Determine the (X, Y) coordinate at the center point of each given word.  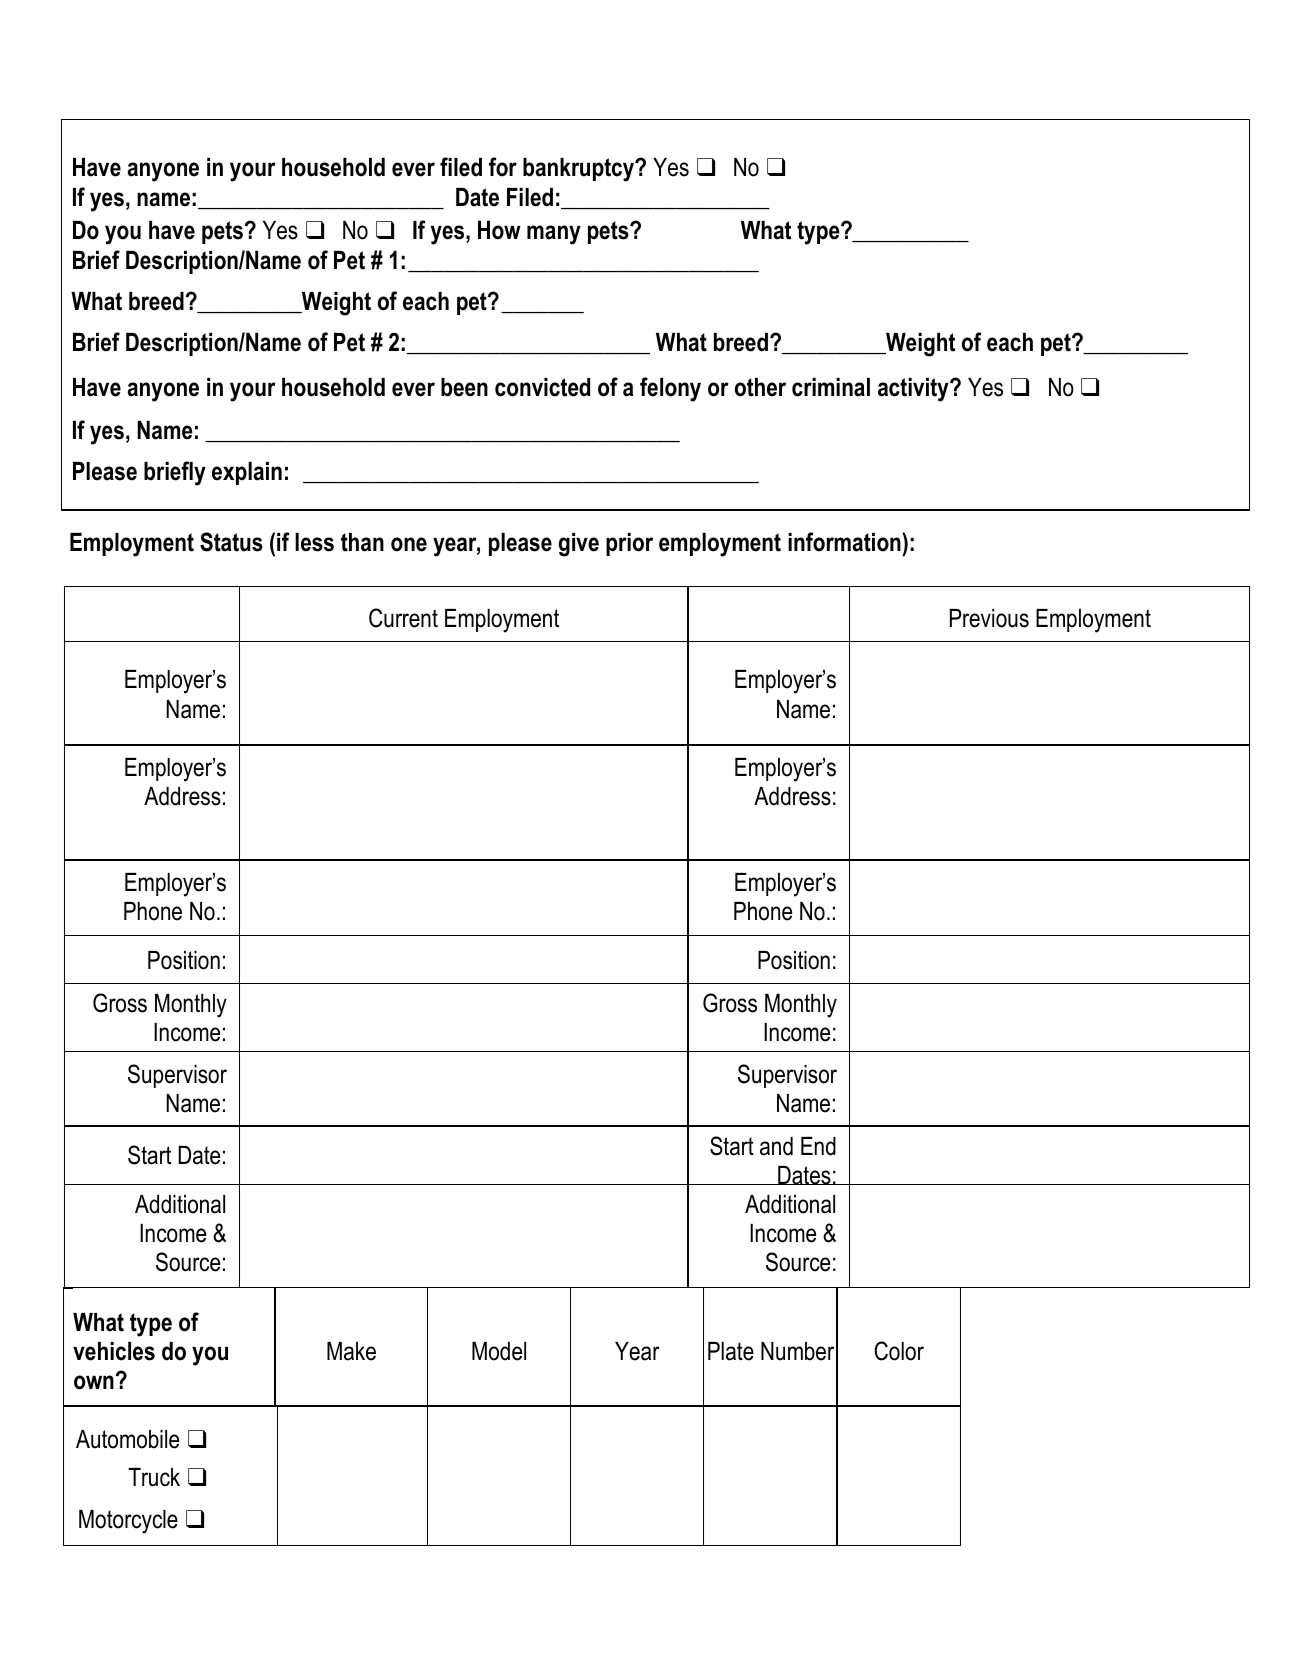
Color (899, 1351)
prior (629, 544)
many (554, 235)
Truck (154, 1477)
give (579, 545)
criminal (831, 387)
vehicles (114, 1351)
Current (403, 618)
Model (499, 1351)
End (818, 1146)
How (499, 230)
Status (231, 542)
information (845, 542)
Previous (989, 618)
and (776, 1146)
